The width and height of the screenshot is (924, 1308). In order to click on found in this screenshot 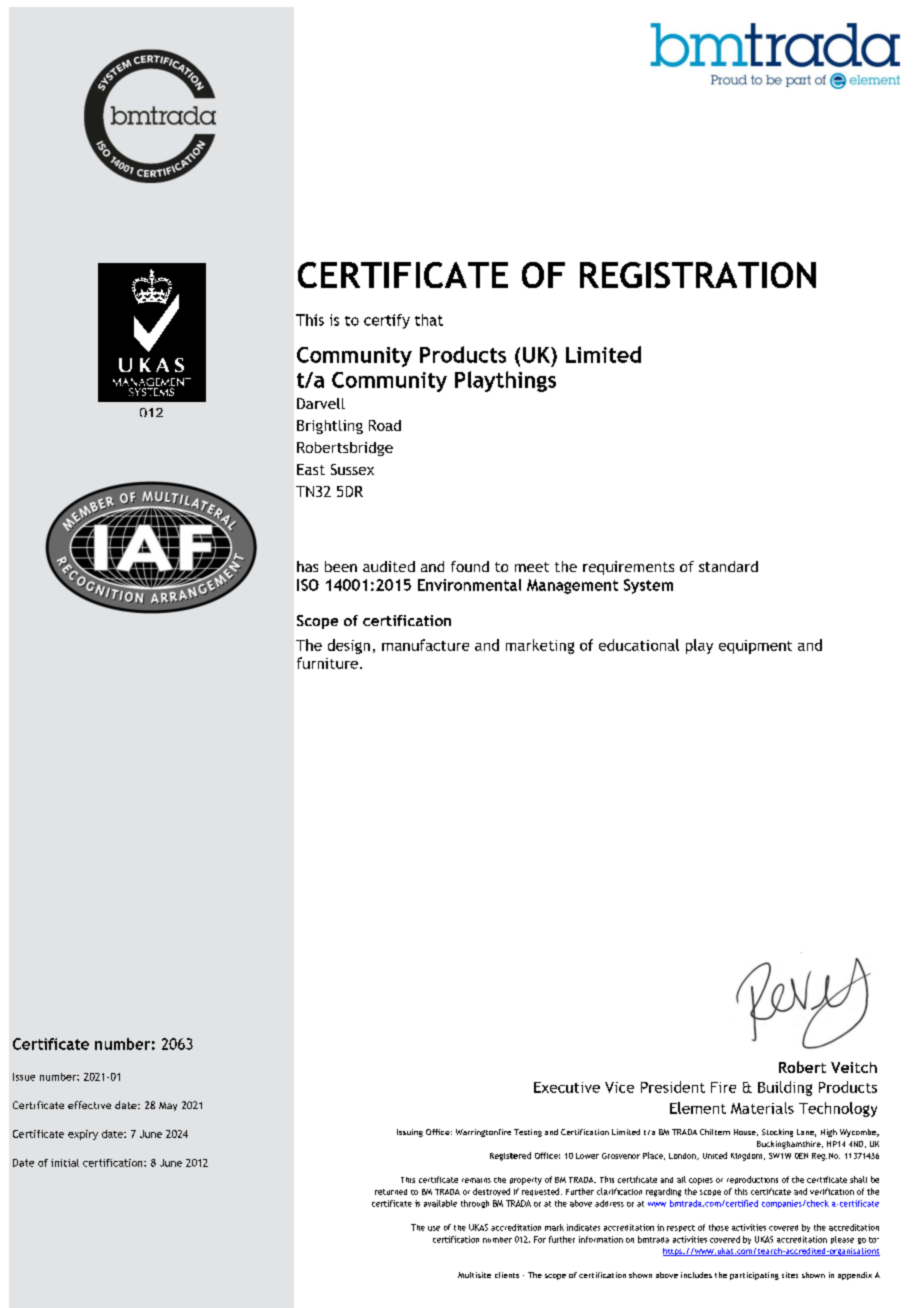, I will do `click(470, 566)`.
